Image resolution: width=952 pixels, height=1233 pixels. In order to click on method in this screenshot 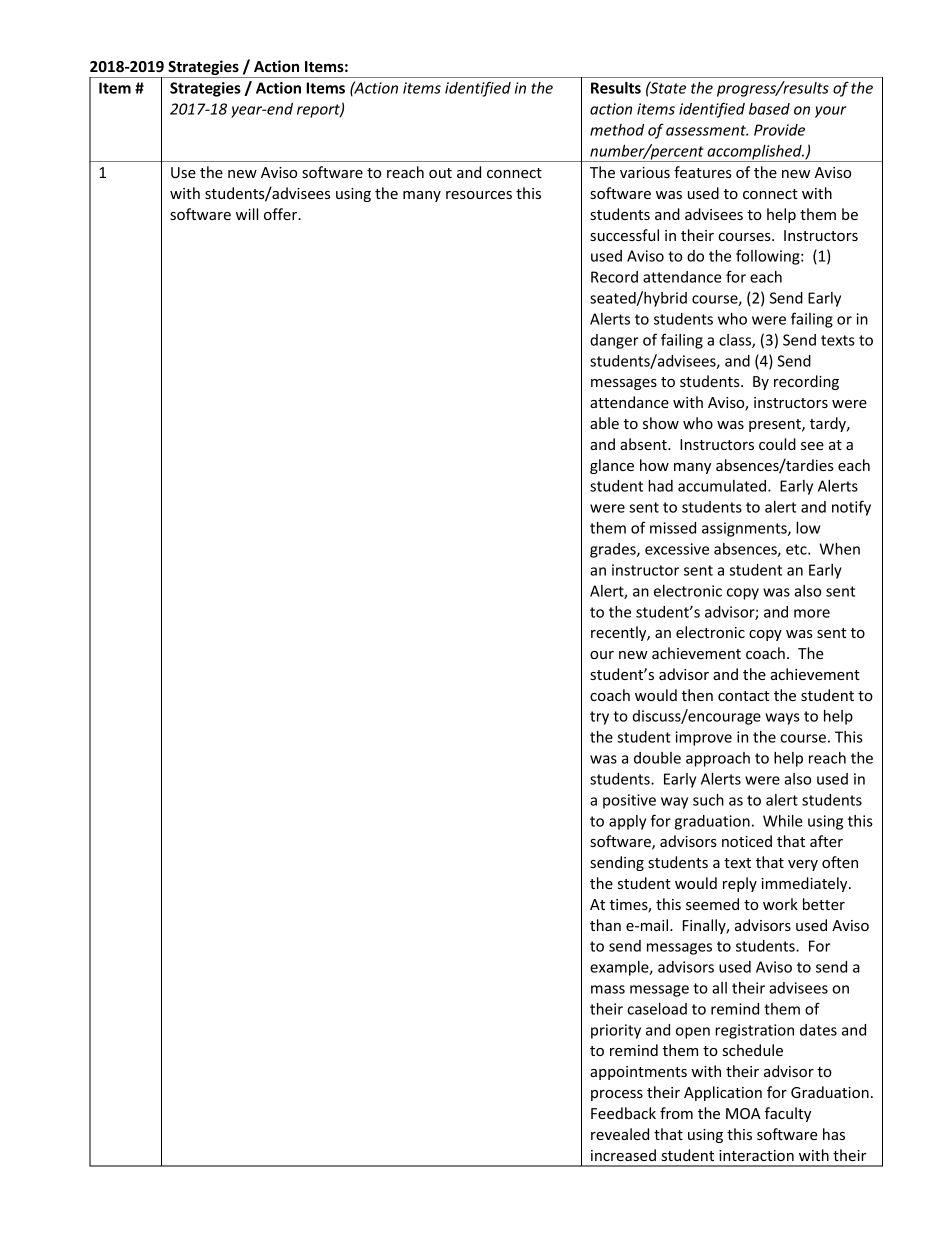, I will do `click(617, 130)`.
